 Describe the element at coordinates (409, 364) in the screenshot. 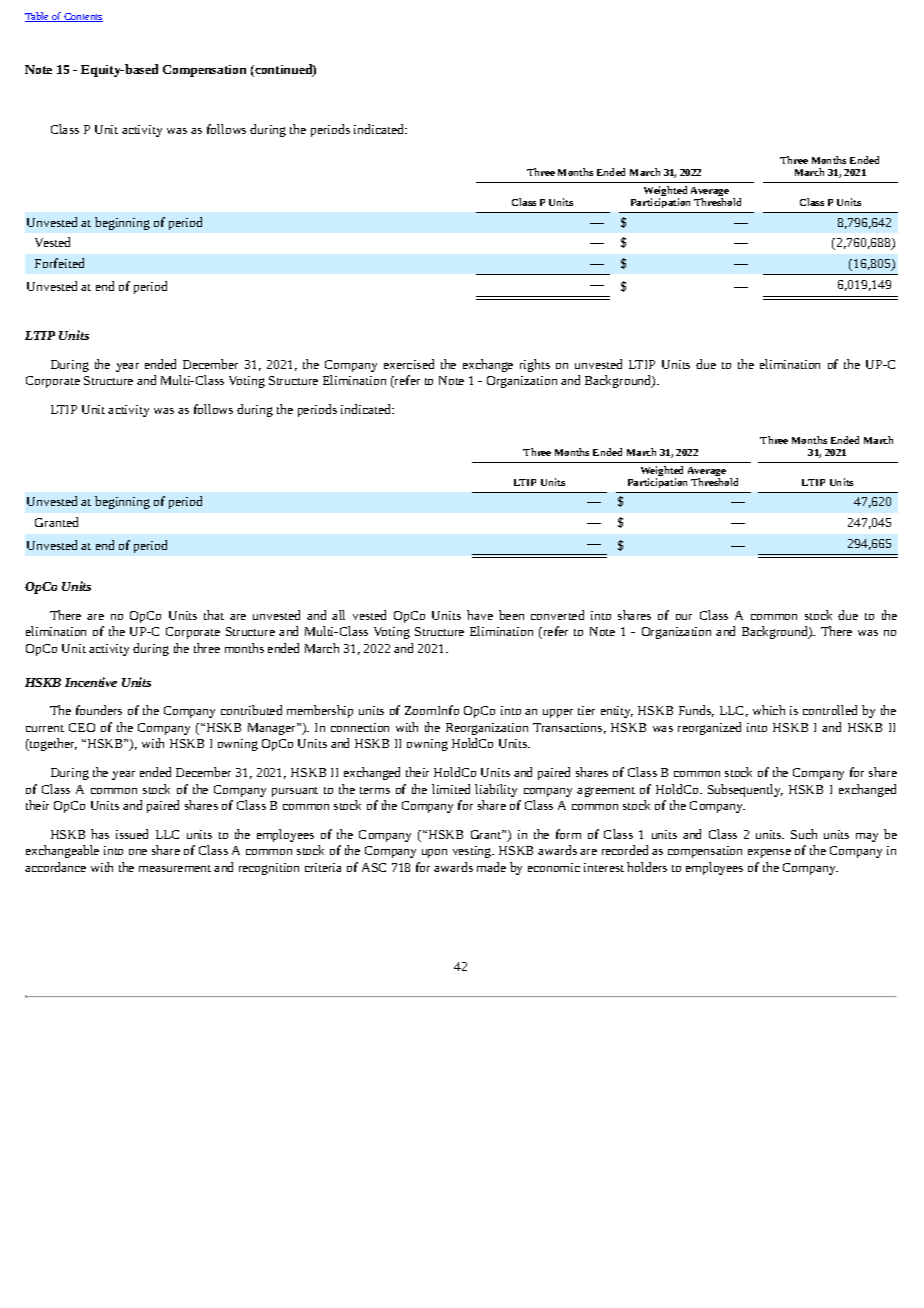

I see `exercised` at that location.
